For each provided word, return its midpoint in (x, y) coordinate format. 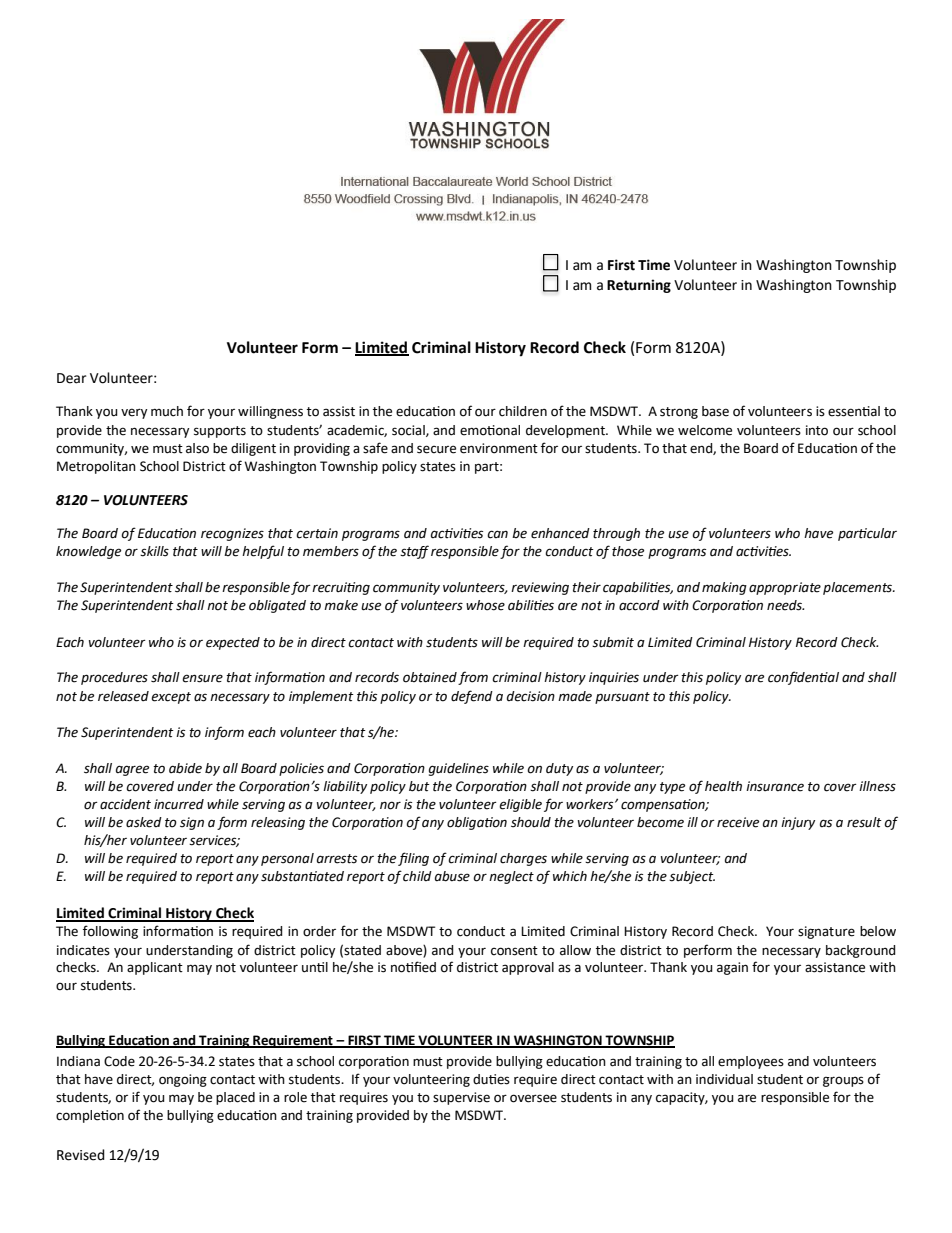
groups (843, 1081)
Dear (71, 378)
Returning (639, 286)
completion (90, 1116)
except (171, 698)
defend (472, 697)
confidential (803, 678)
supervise (461, 1098)
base (715, 411)
